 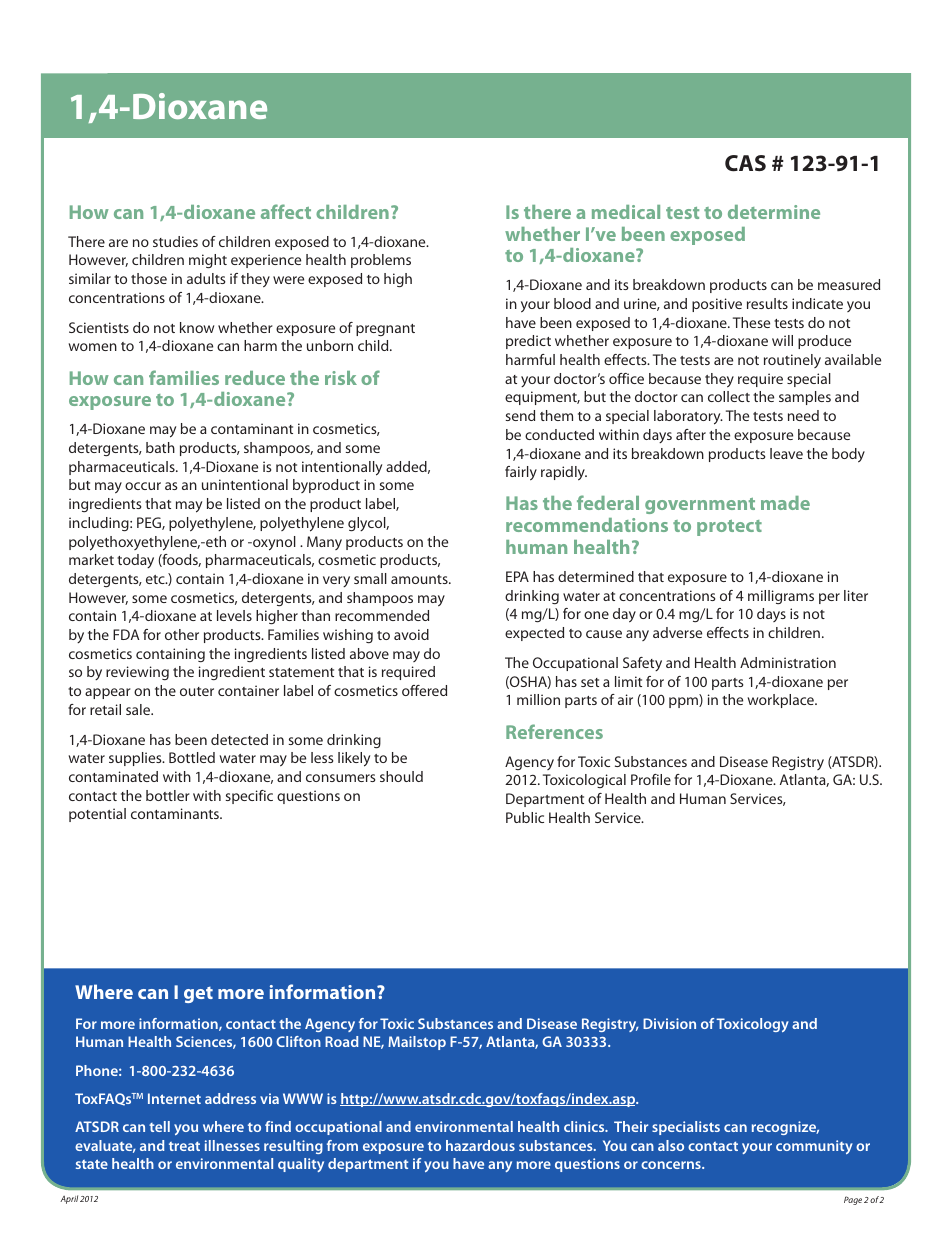 What do you see at coordinates (381, 261) in the screenshot?
I see `problems` at bounding box center [381, 261].
